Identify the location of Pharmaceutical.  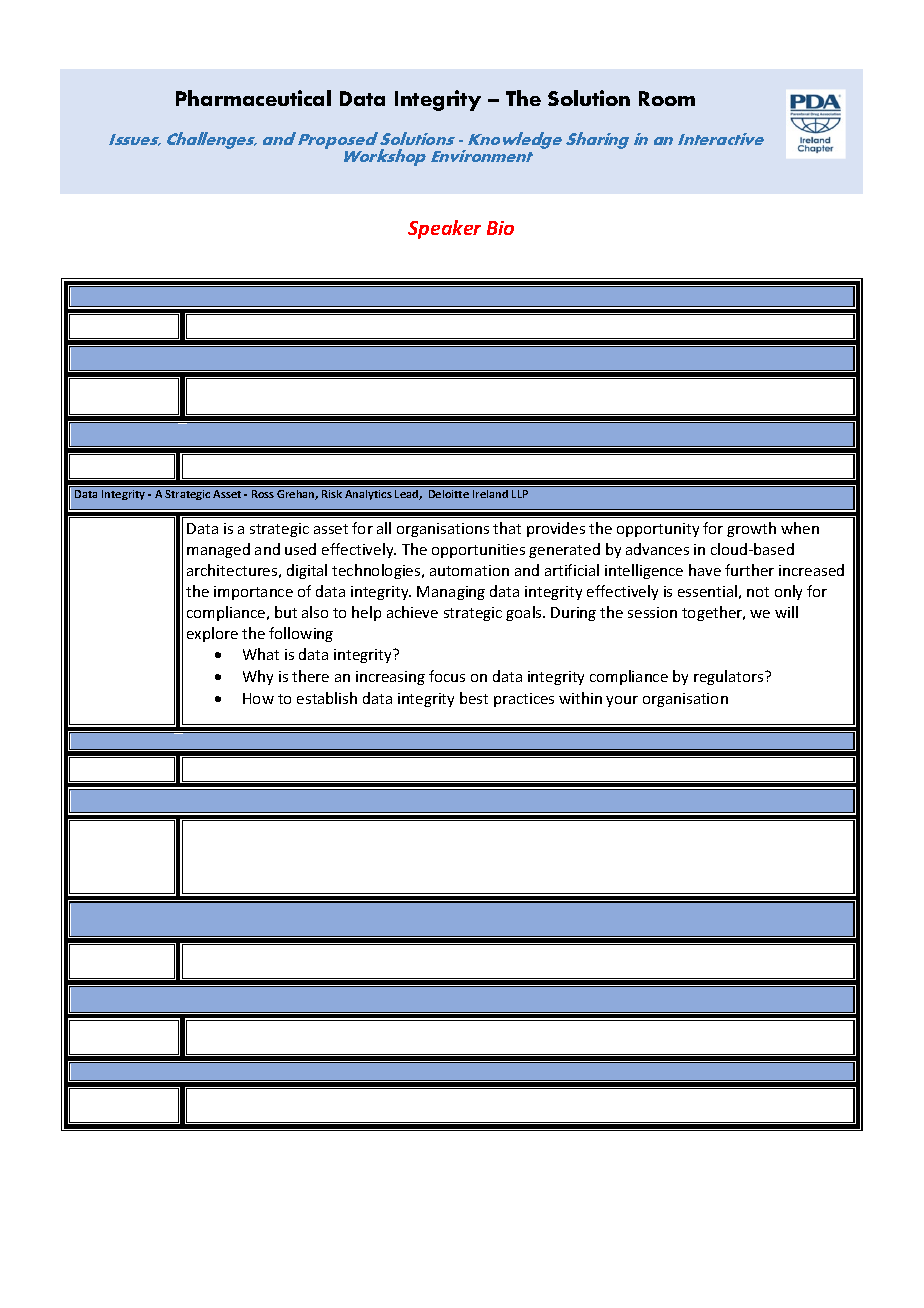
(253, 98).
